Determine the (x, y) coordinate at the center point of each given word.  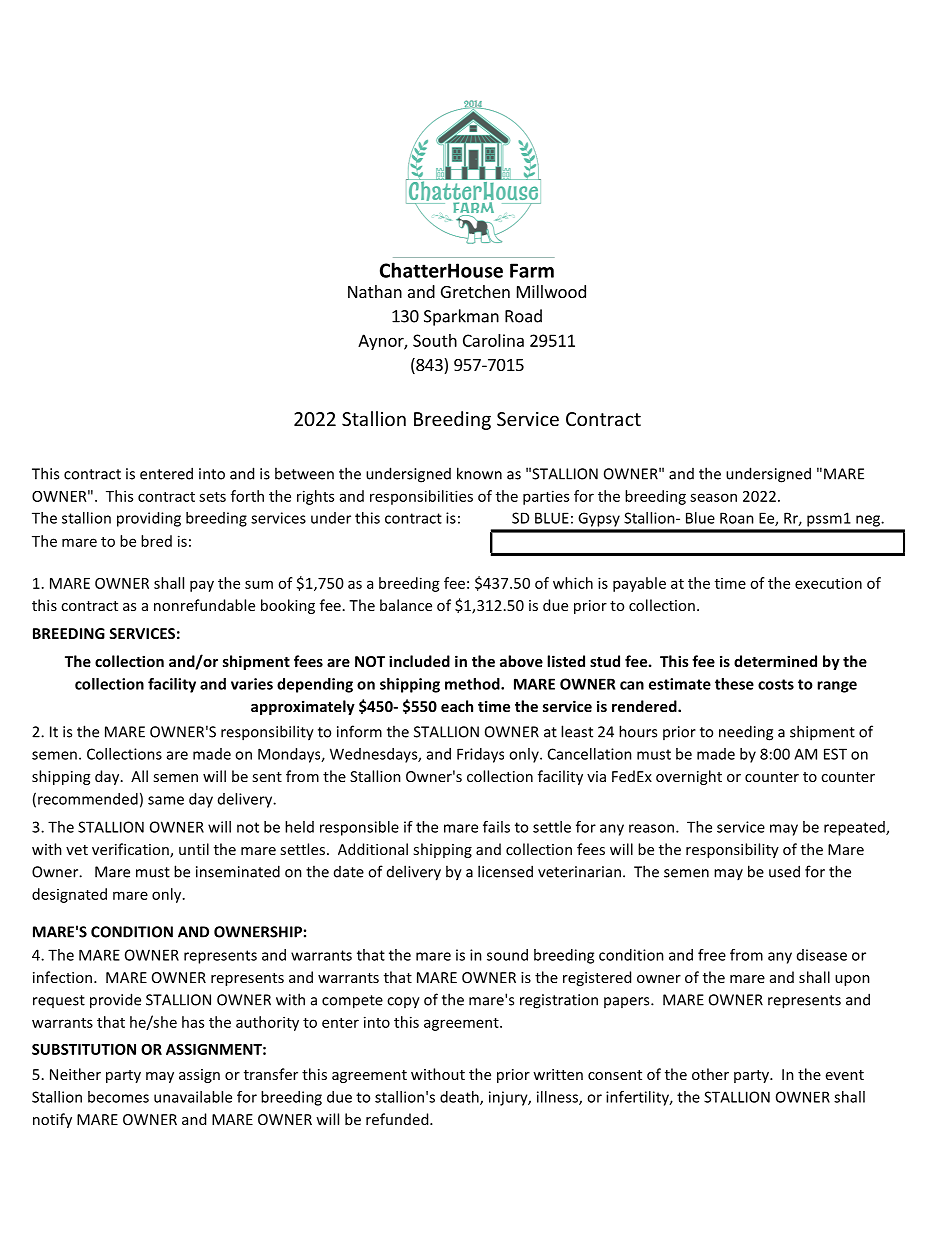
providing (149, 519)
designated (69, 895)
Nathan (375, 291)
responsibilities (421, 497)
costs (776, 684)
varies (252, 684)
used (784, 871)
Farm (532, 270)
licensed (505, 871)
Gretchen (475, 291)
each (457, 706)
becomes (118, 1097)
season (713, 497)
